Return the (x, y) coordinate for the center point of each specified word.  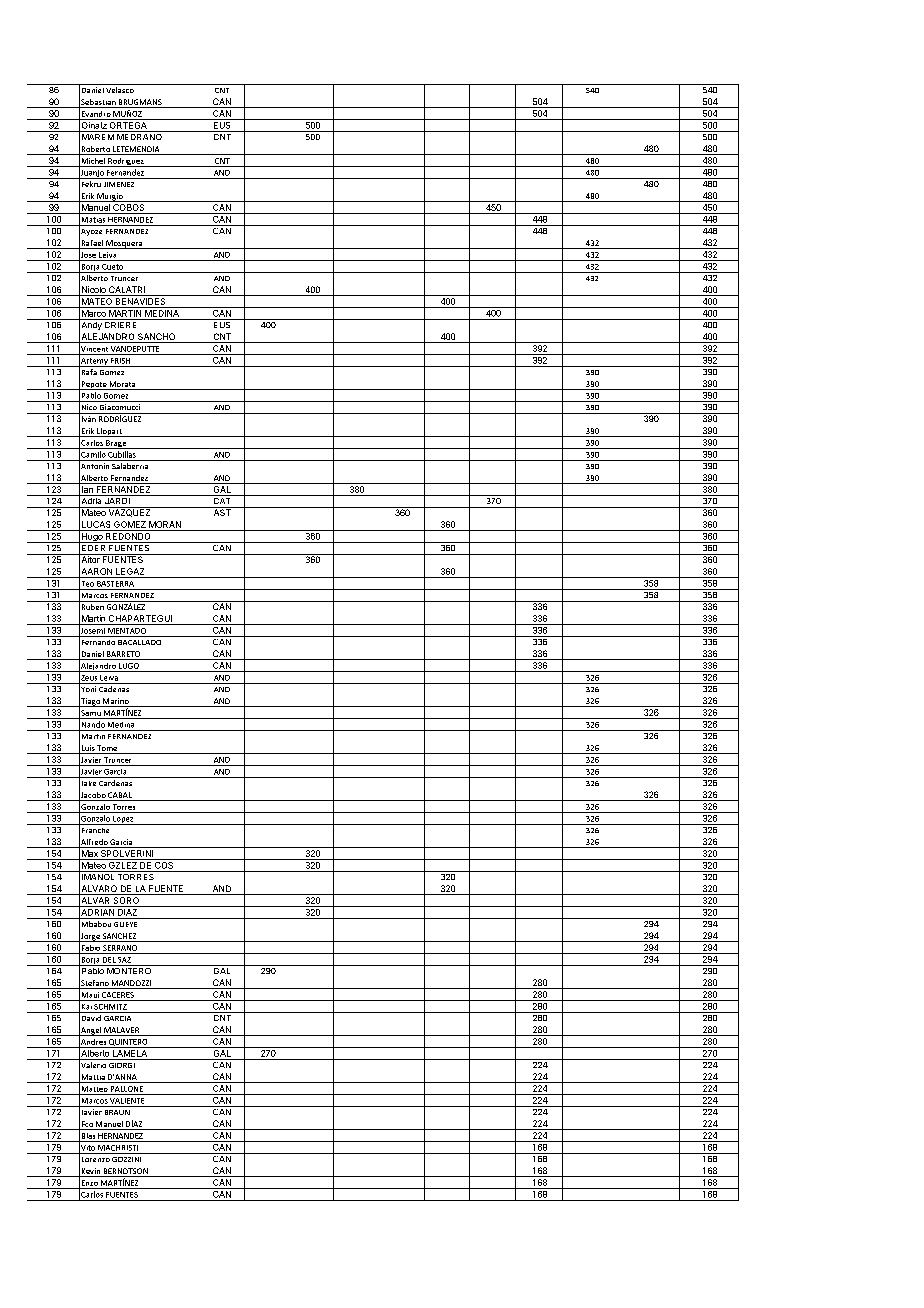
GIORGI (122, 1065)
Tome (107, 749)
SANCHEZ (120, 937)
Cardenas (115, 783)
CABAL (120, 796)
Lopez (123, 820)
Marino (116, 702)
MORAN (165, 524)
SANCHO (157, 338)
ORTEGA (128, 124)
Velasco (120, 90)
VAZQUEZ (130, 512)
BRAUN (117, 1112)
